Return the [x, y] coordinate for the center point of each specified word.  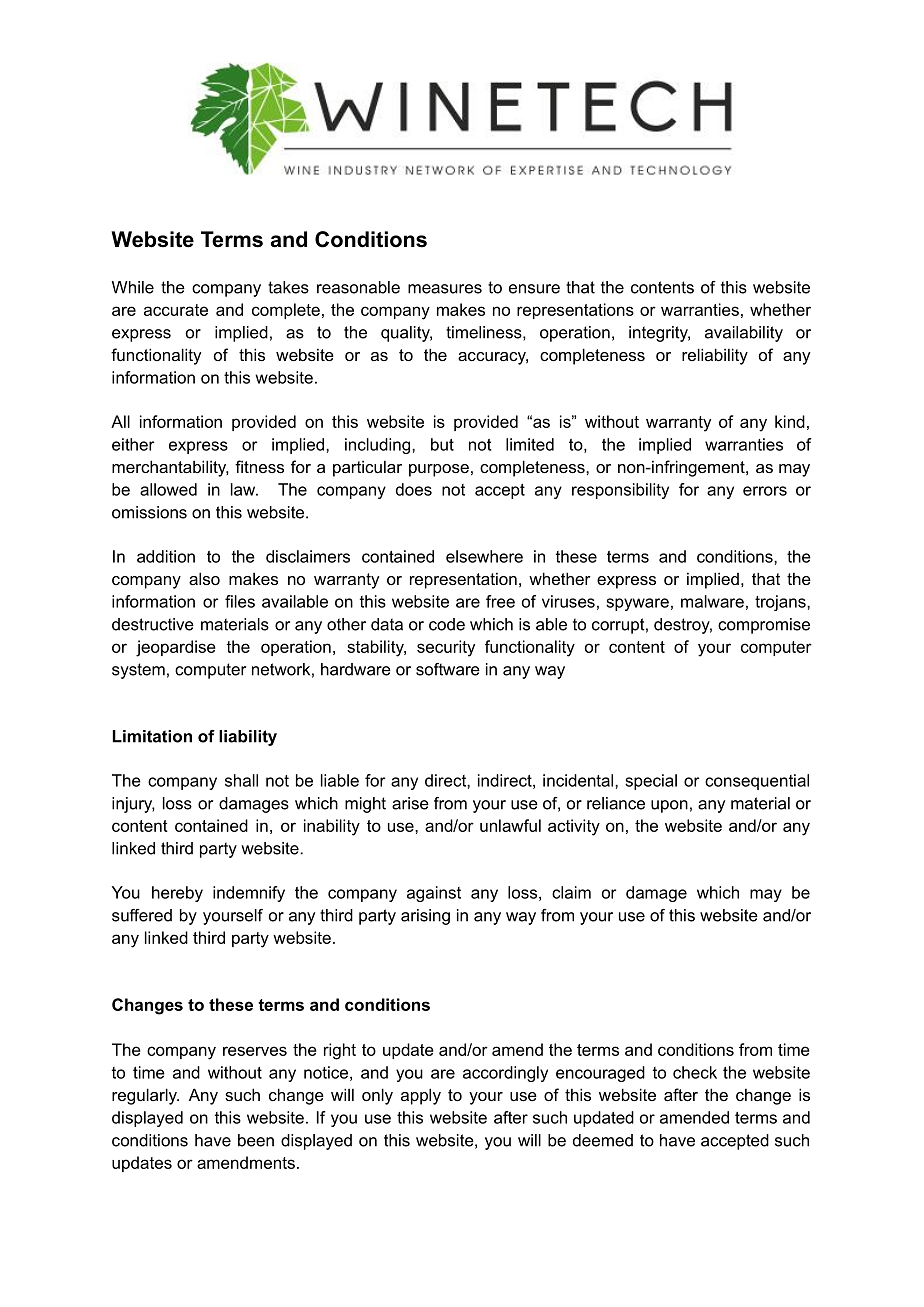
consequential [757, 782]
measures [445, 289]
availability [744, 334]
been [256, 1140]
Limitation [152, 736]
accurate [176, 310]
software [448, 669]
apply [421, 1096]
